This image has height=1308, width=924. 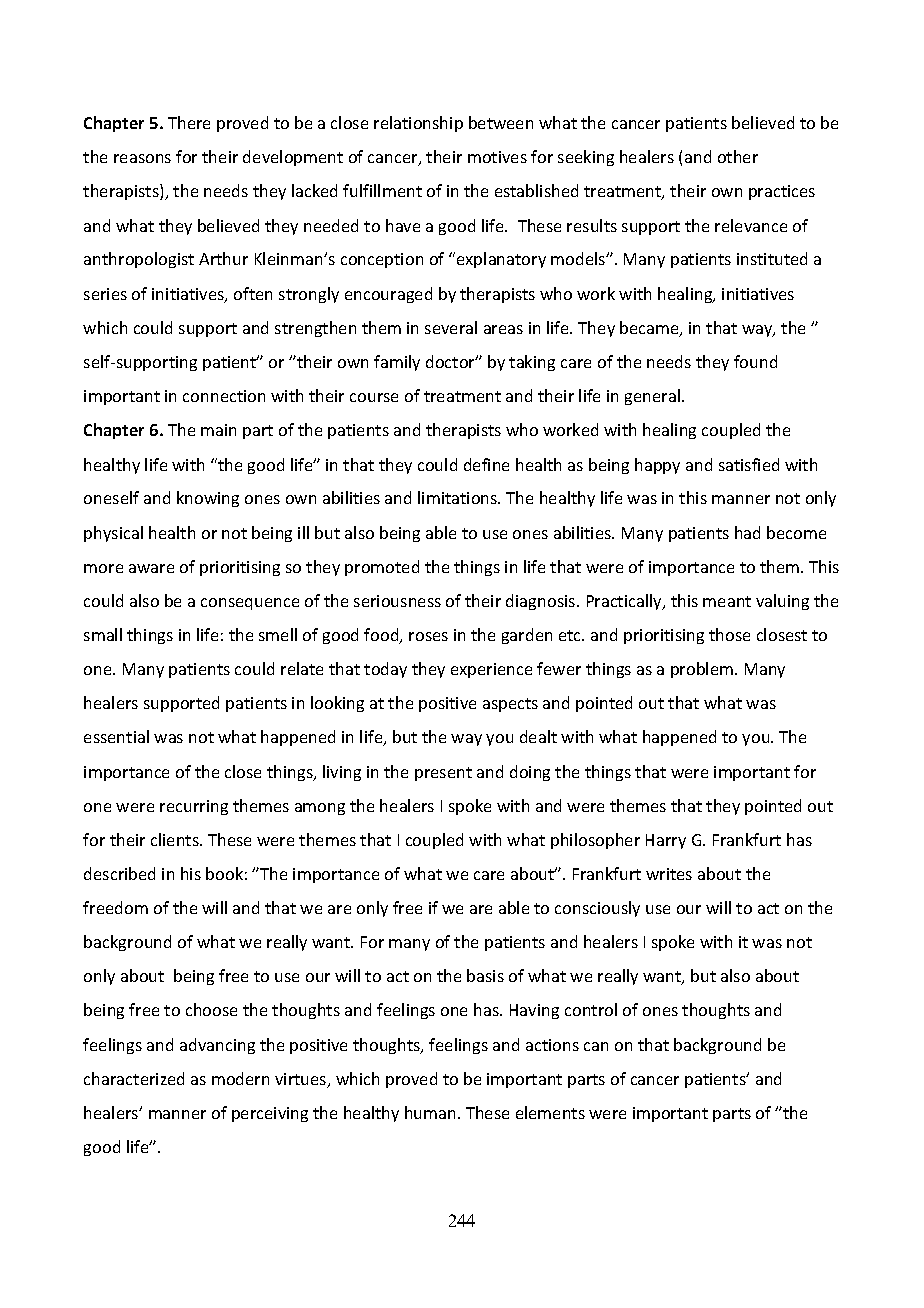 I want to click on characterized, so click(x=134, y=1078).
